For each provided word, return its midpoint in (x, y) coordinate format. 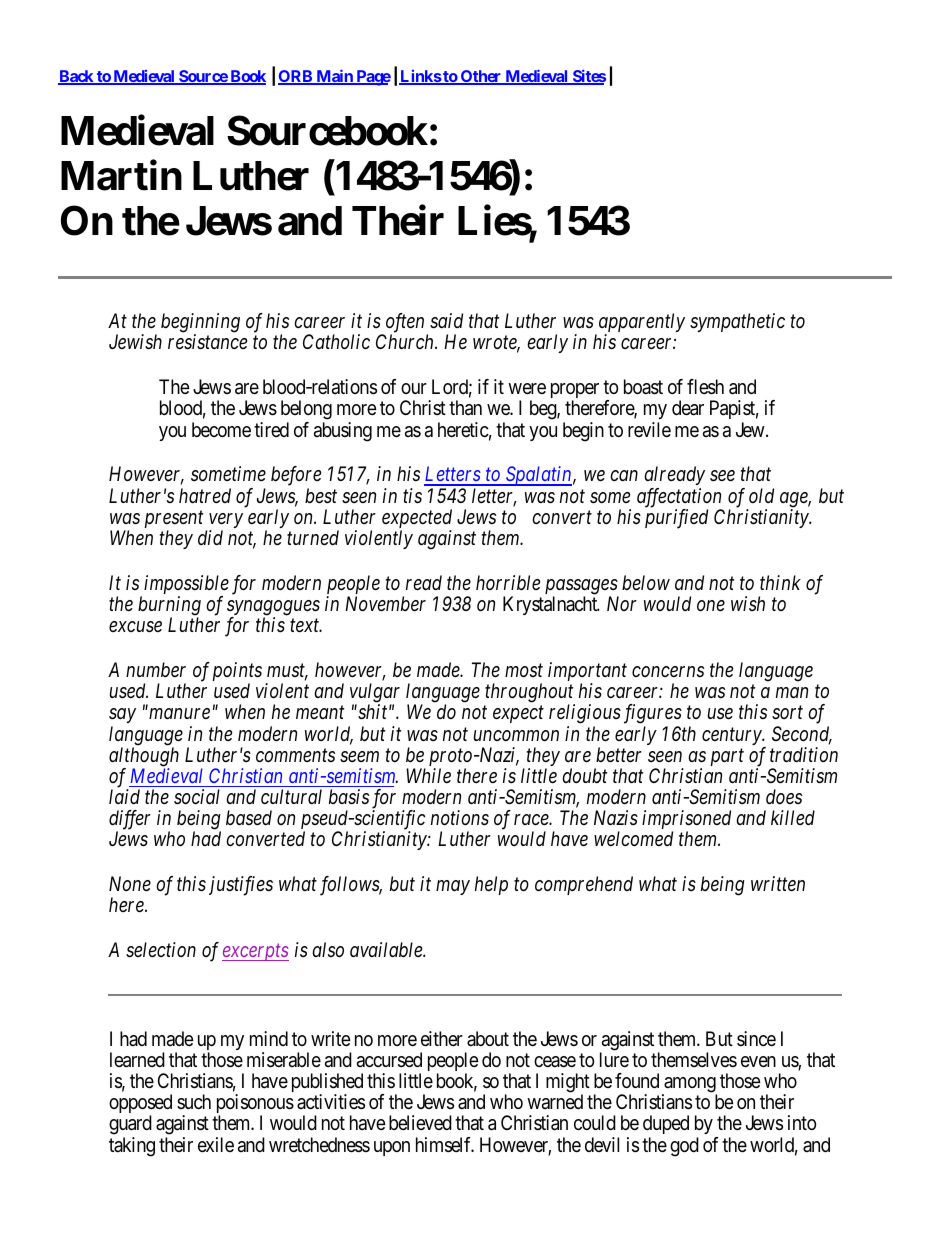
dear (688, 408)
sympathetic (737, 322)
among (689, 1086)
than (465, 408)
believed (420, 1122)
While (428, 775)
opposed (140, 1105)
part (727, 757)
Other (481, 77)
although (144, 758)
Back (77, 77)
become (221, 429)
